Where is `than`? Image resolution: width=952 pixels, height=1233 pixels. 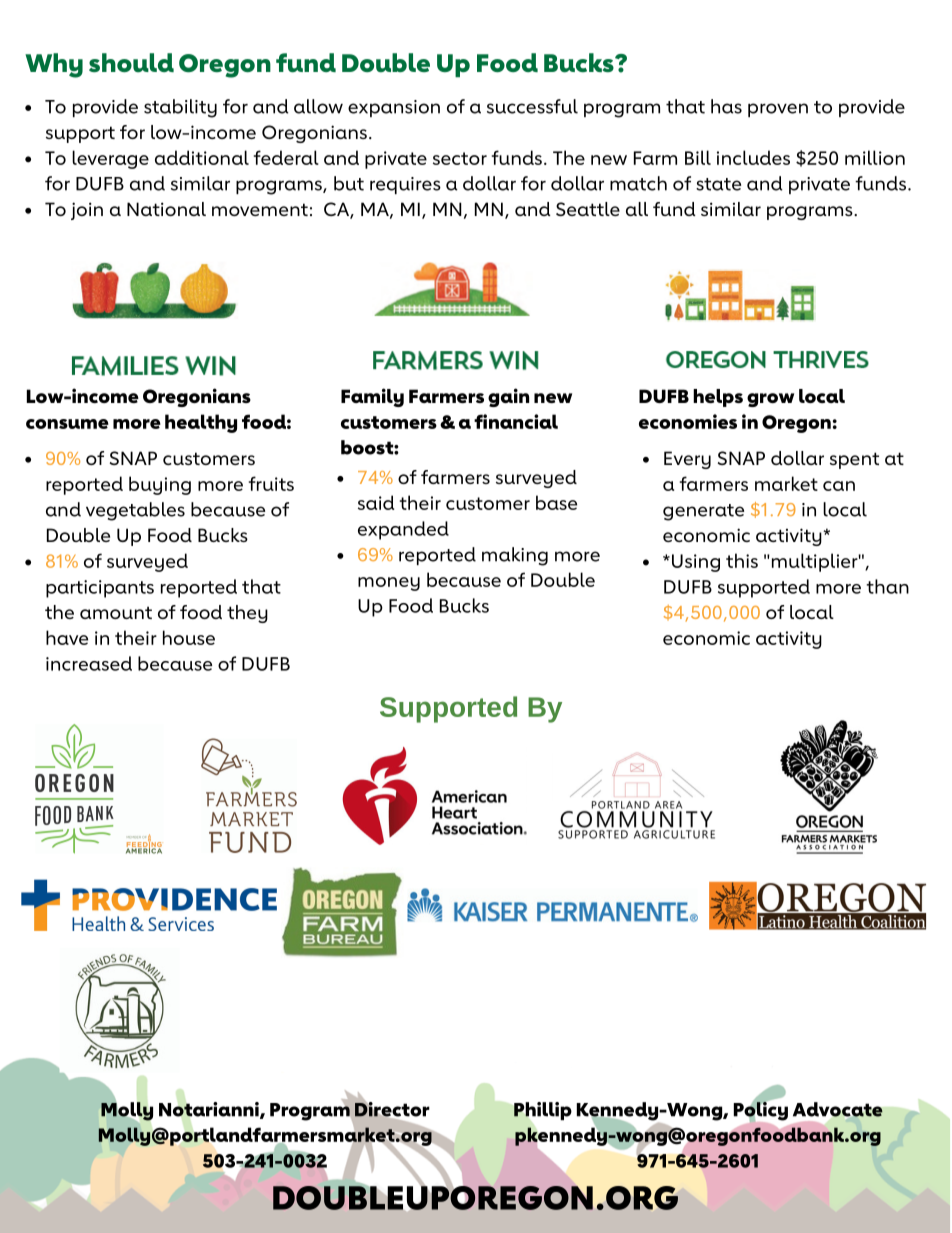
than is located at coordinates (887, 586).
